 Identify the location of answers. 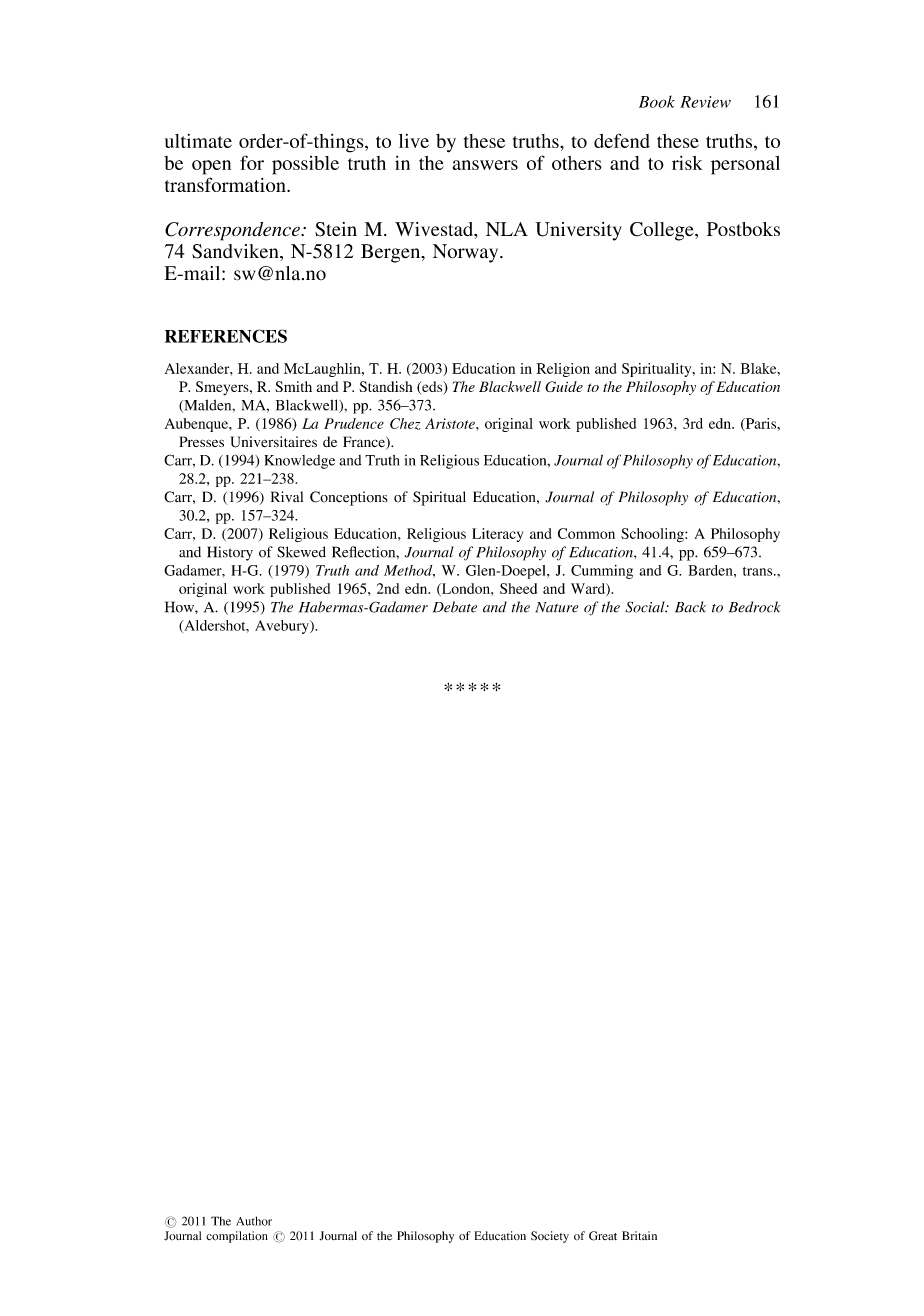
(485, 165).
